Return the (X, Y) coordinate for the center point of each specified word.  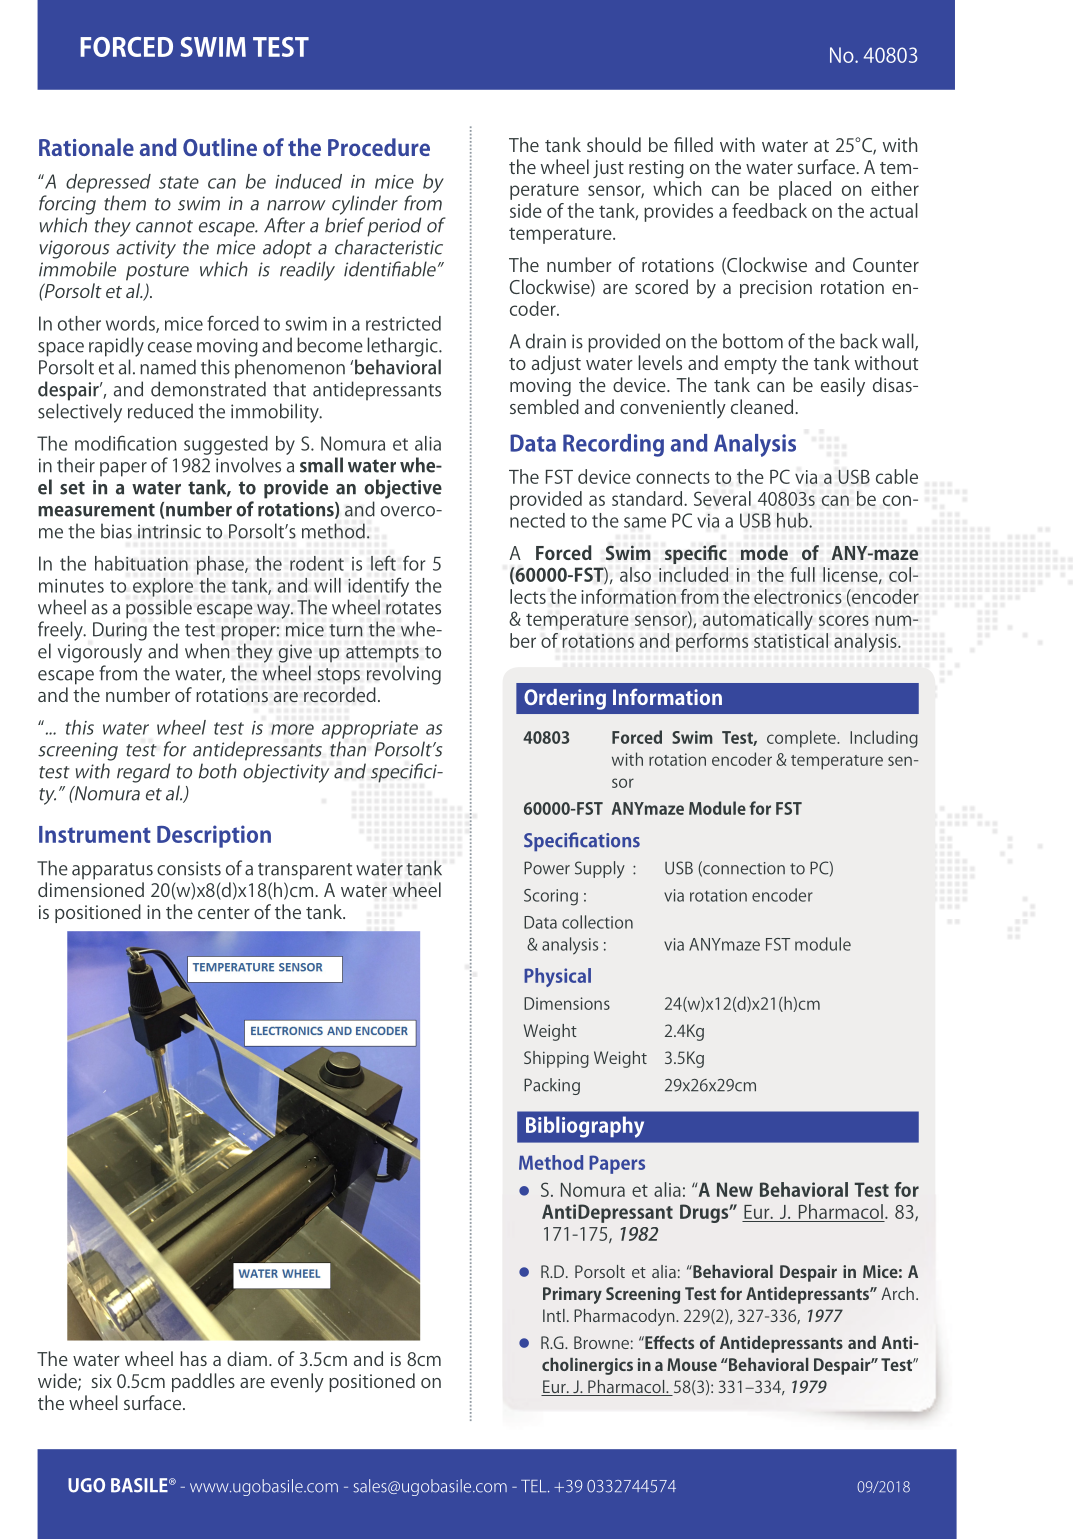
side (526, 210)
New (735, 1189)
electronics (798, 596)
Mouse (692, 1364)
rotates (413, 608)
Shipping (556, 1059)
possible (159, 609)
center (224, 913)
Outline (220, 147)
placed (805, 190)
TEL (535, 1486)
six (101, 1381)
